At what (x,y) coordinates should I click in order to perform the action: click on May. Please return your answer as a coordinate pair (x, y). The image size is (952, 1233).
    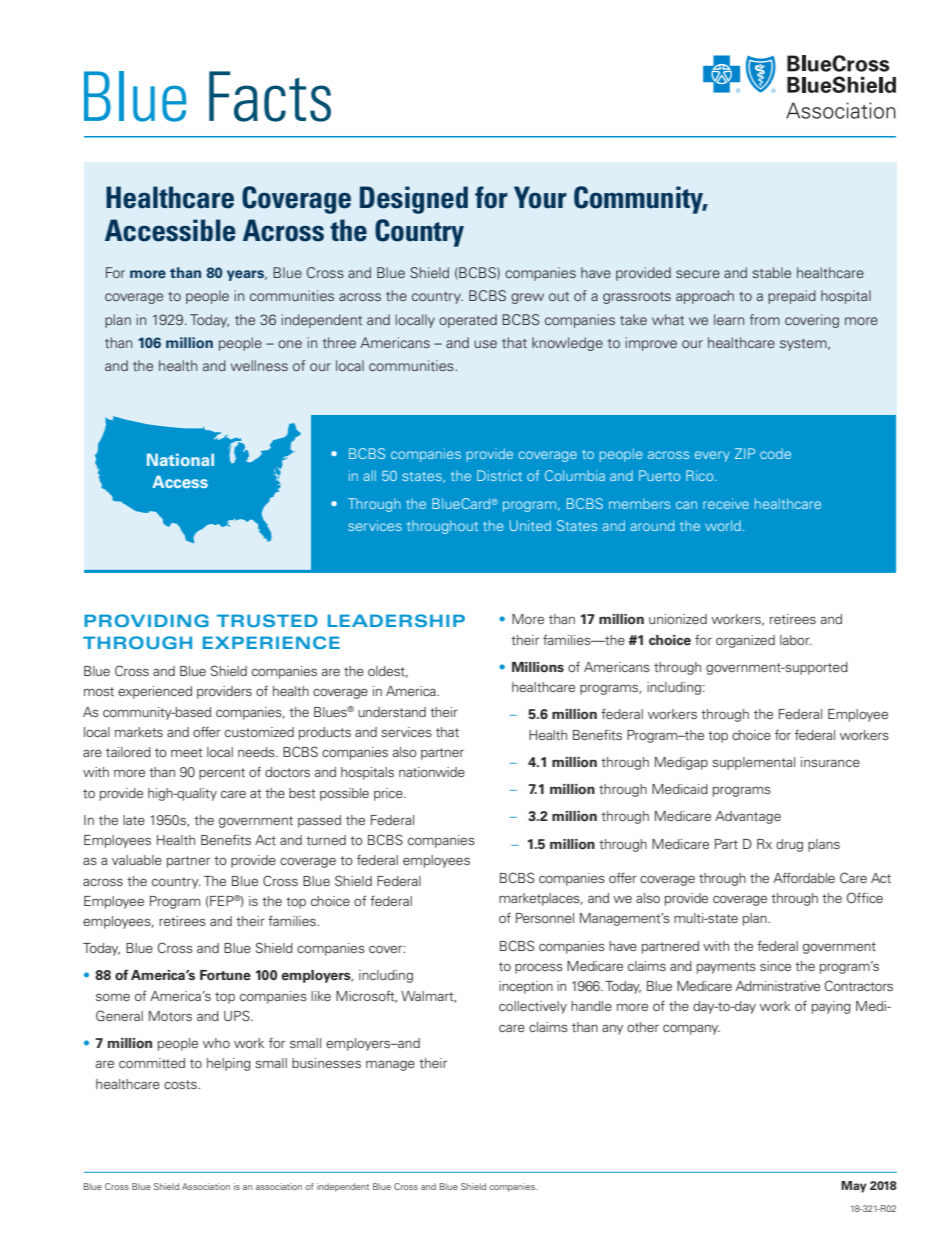
    Looking at the image, I should click on (854, 1187).
